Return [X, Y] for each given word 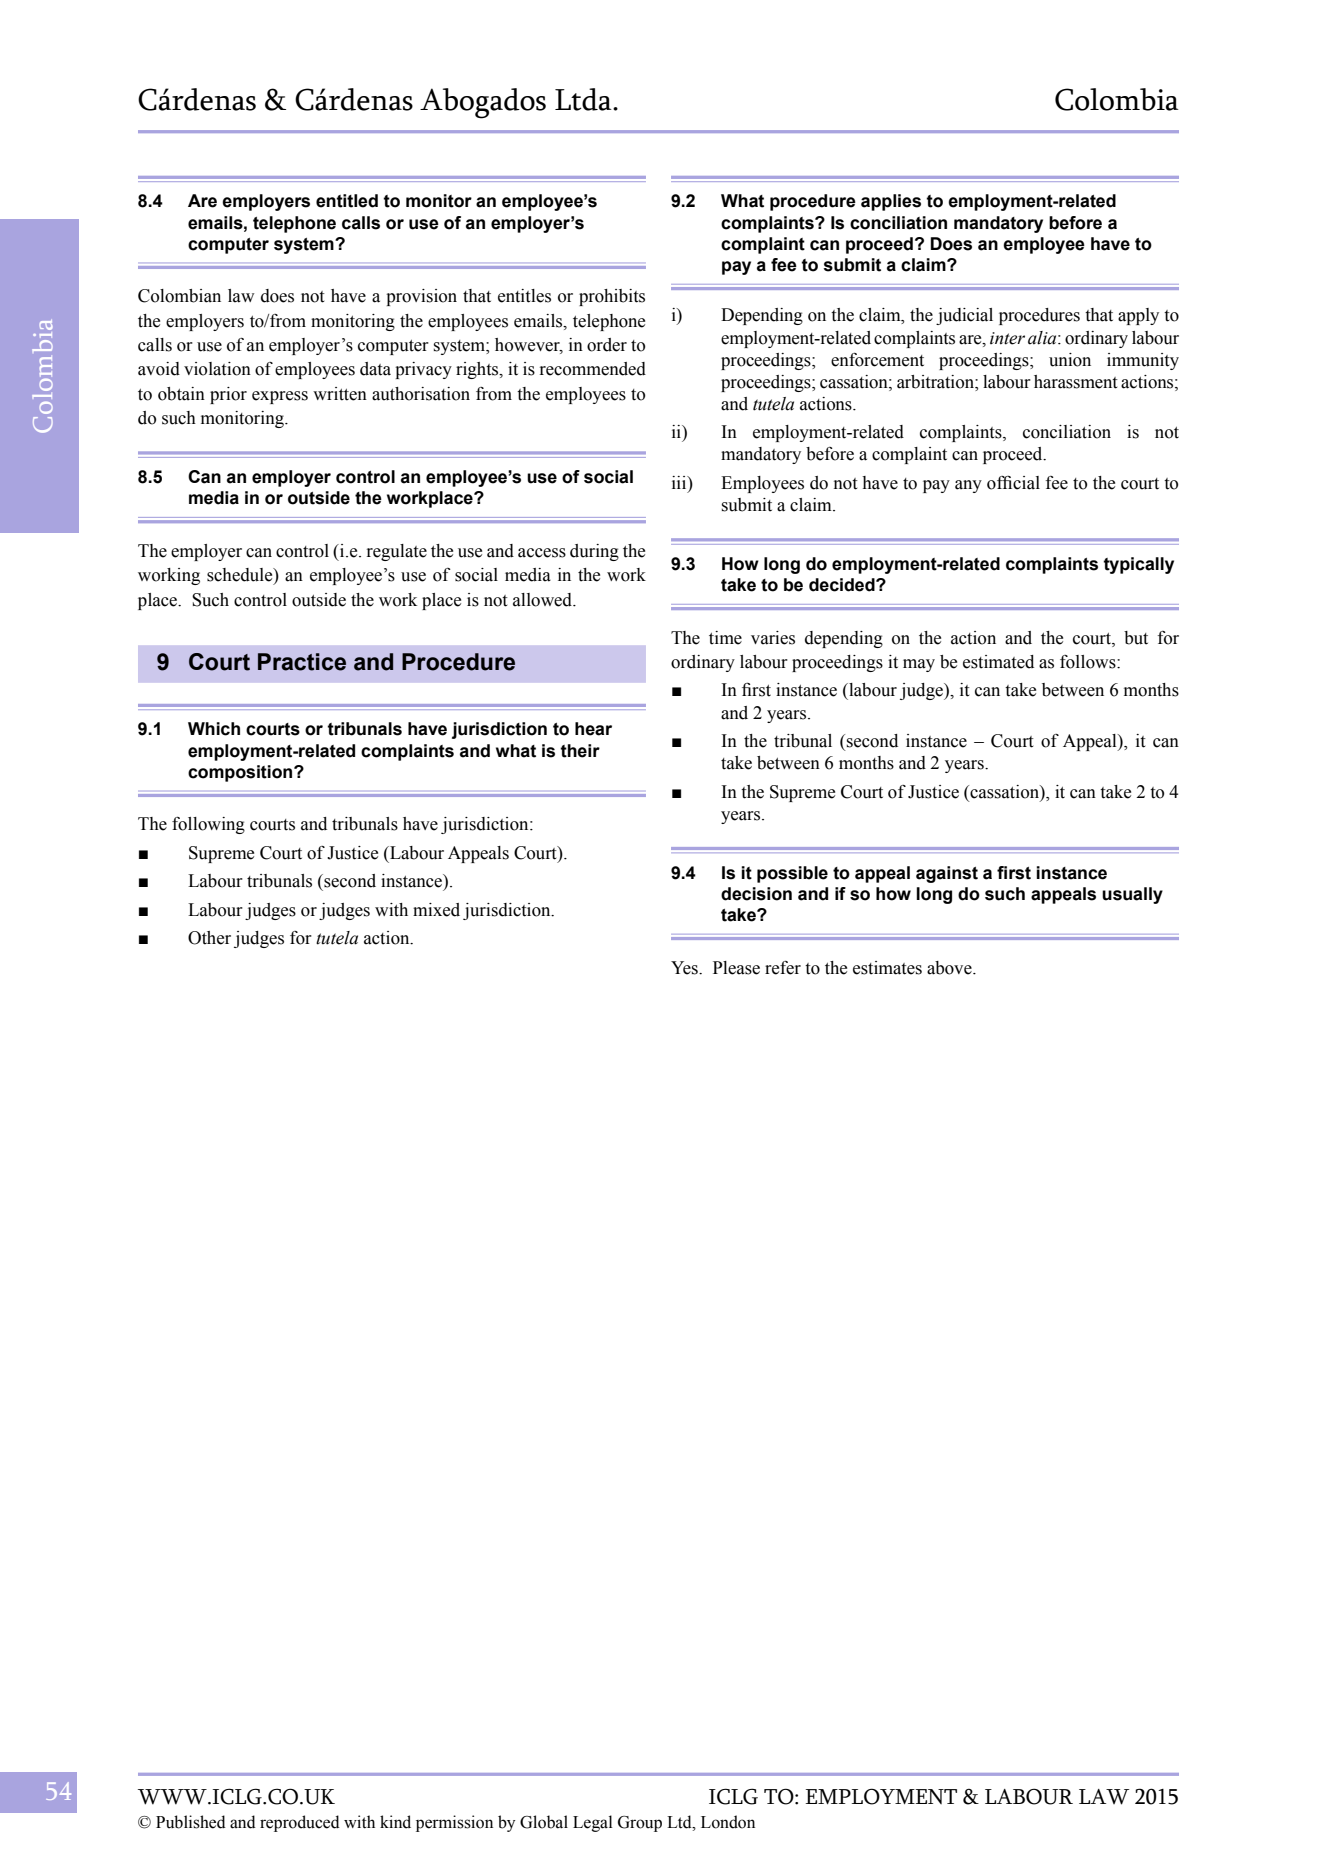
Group [640, 1824]
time [725, 638]
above [950, 968]
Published [191, 1822]
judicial [964, 316]
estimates [887, 968]
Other [209, 938]
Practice [302, 662]
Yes [685, 968]
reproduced [300, 1823]
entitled [347, 201]
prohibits [612, 297]
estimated [998, 662]
